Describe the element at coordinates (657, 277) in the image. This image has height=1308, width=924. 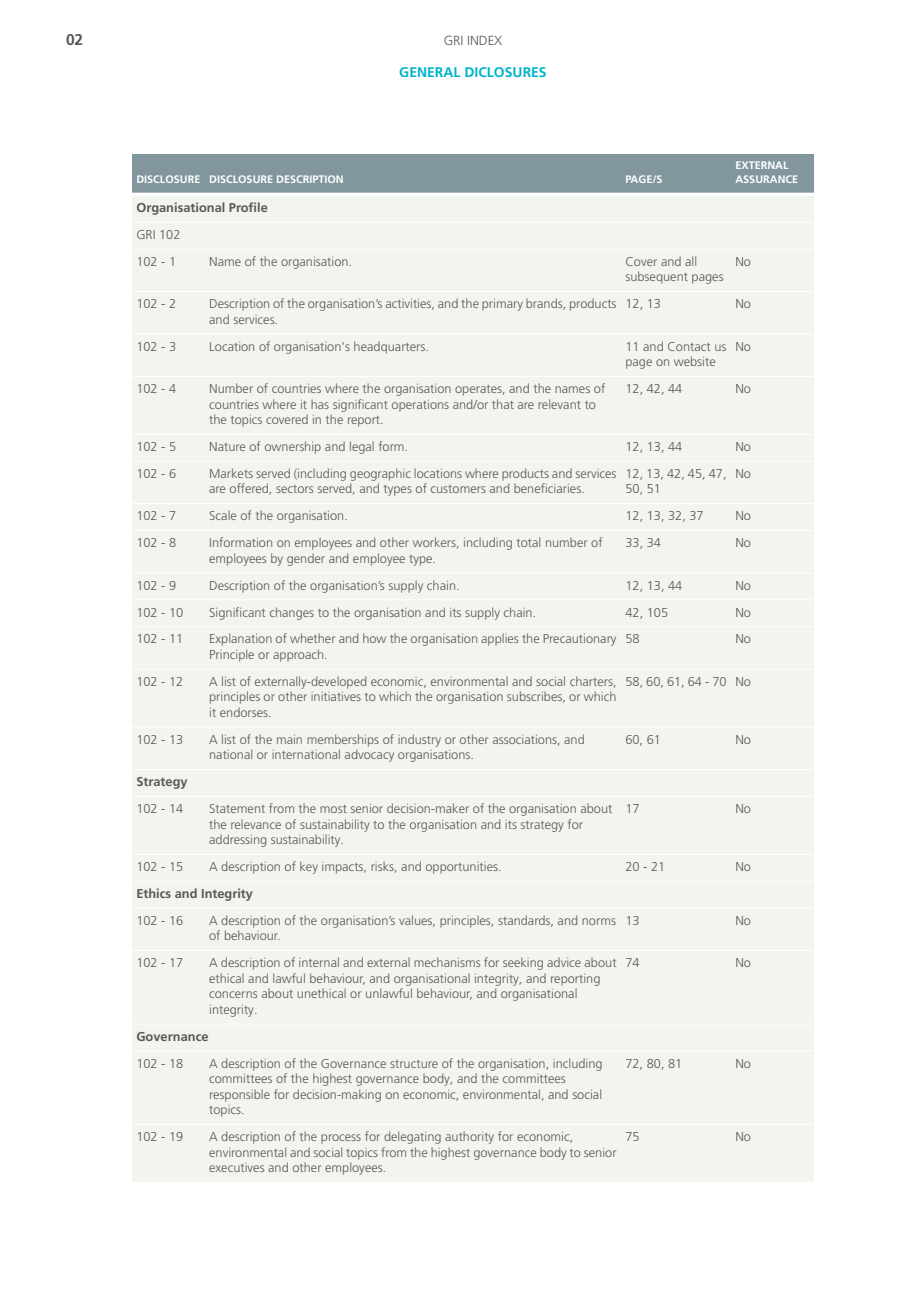
I see `subsequent` at that location.
